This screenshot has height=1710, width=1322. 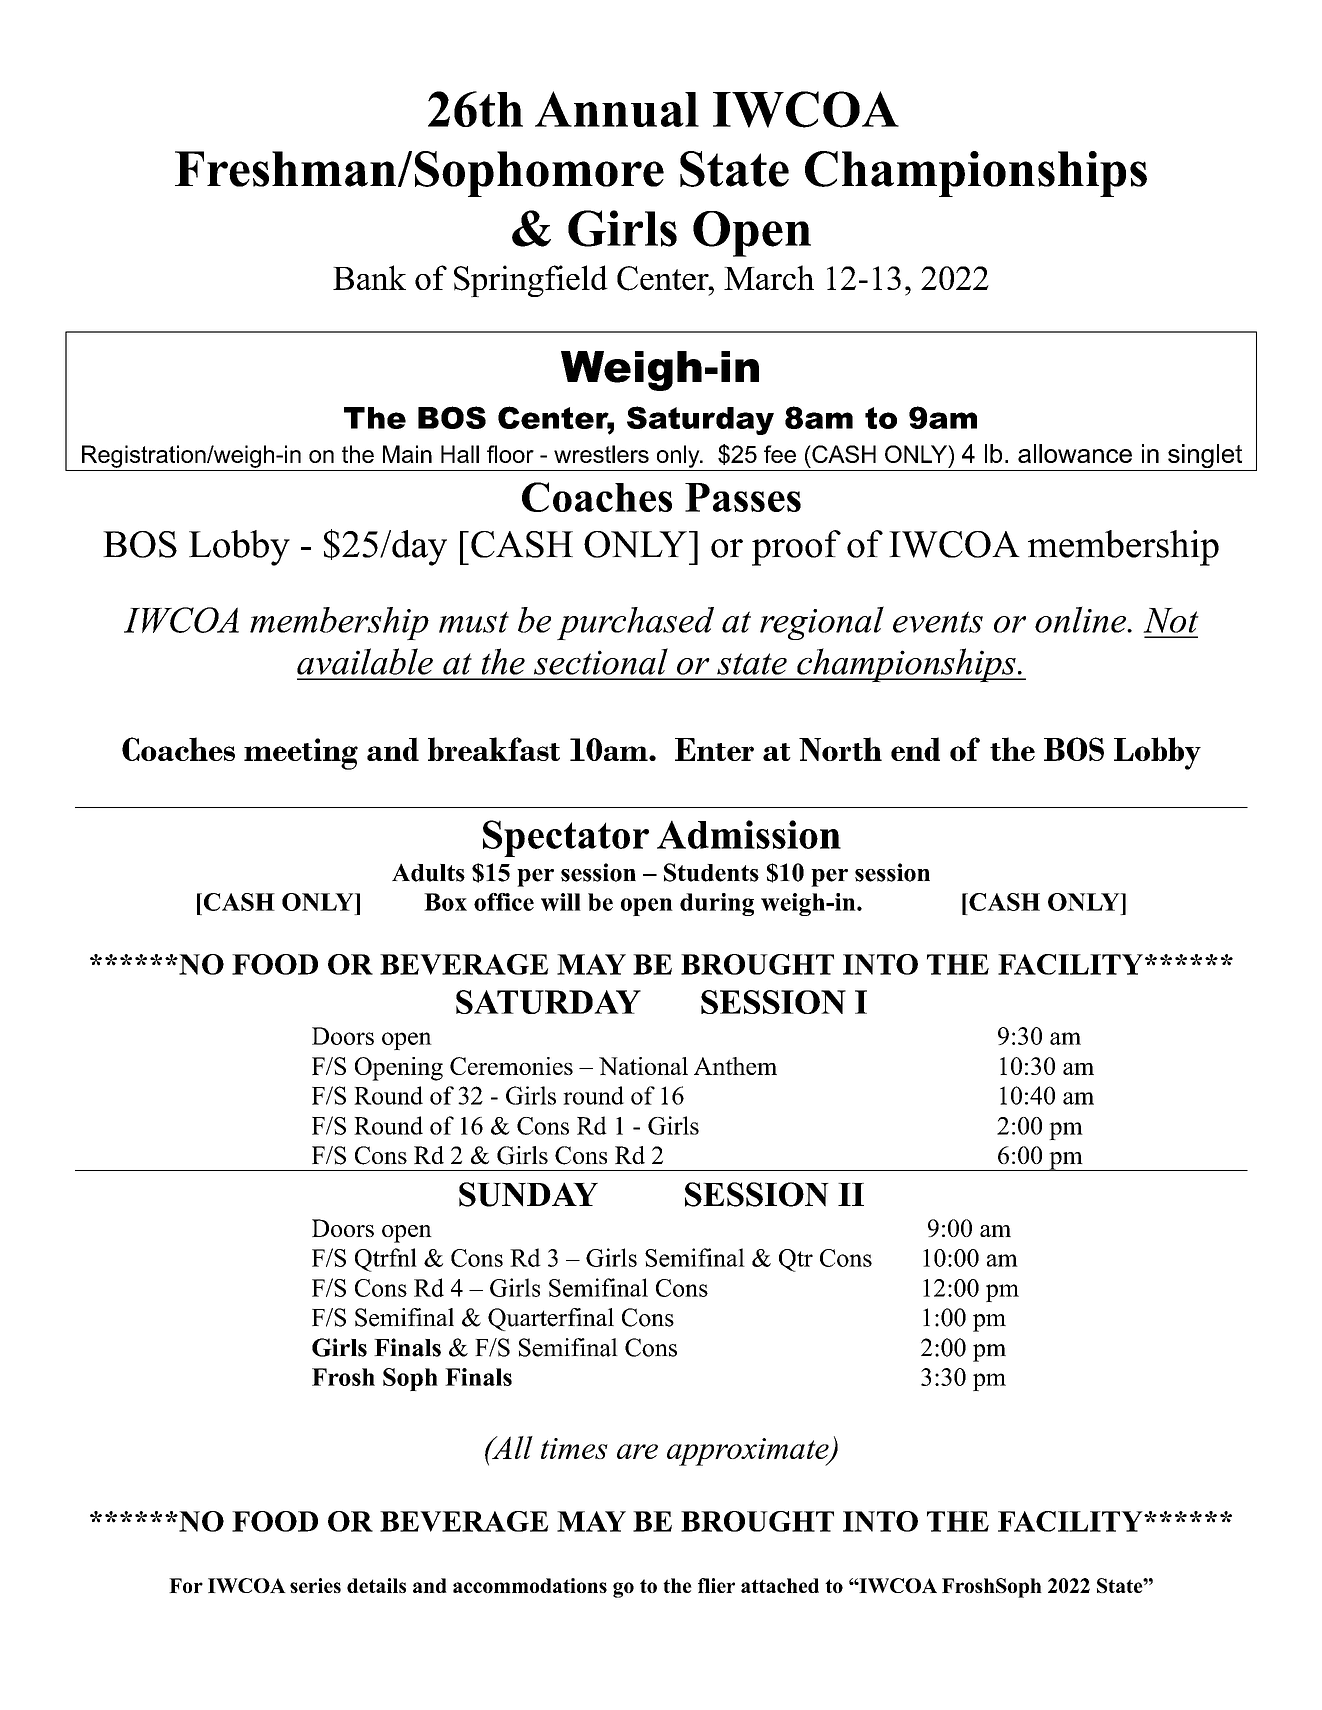 I want to click on purchased, so click(x=635, y=623).
